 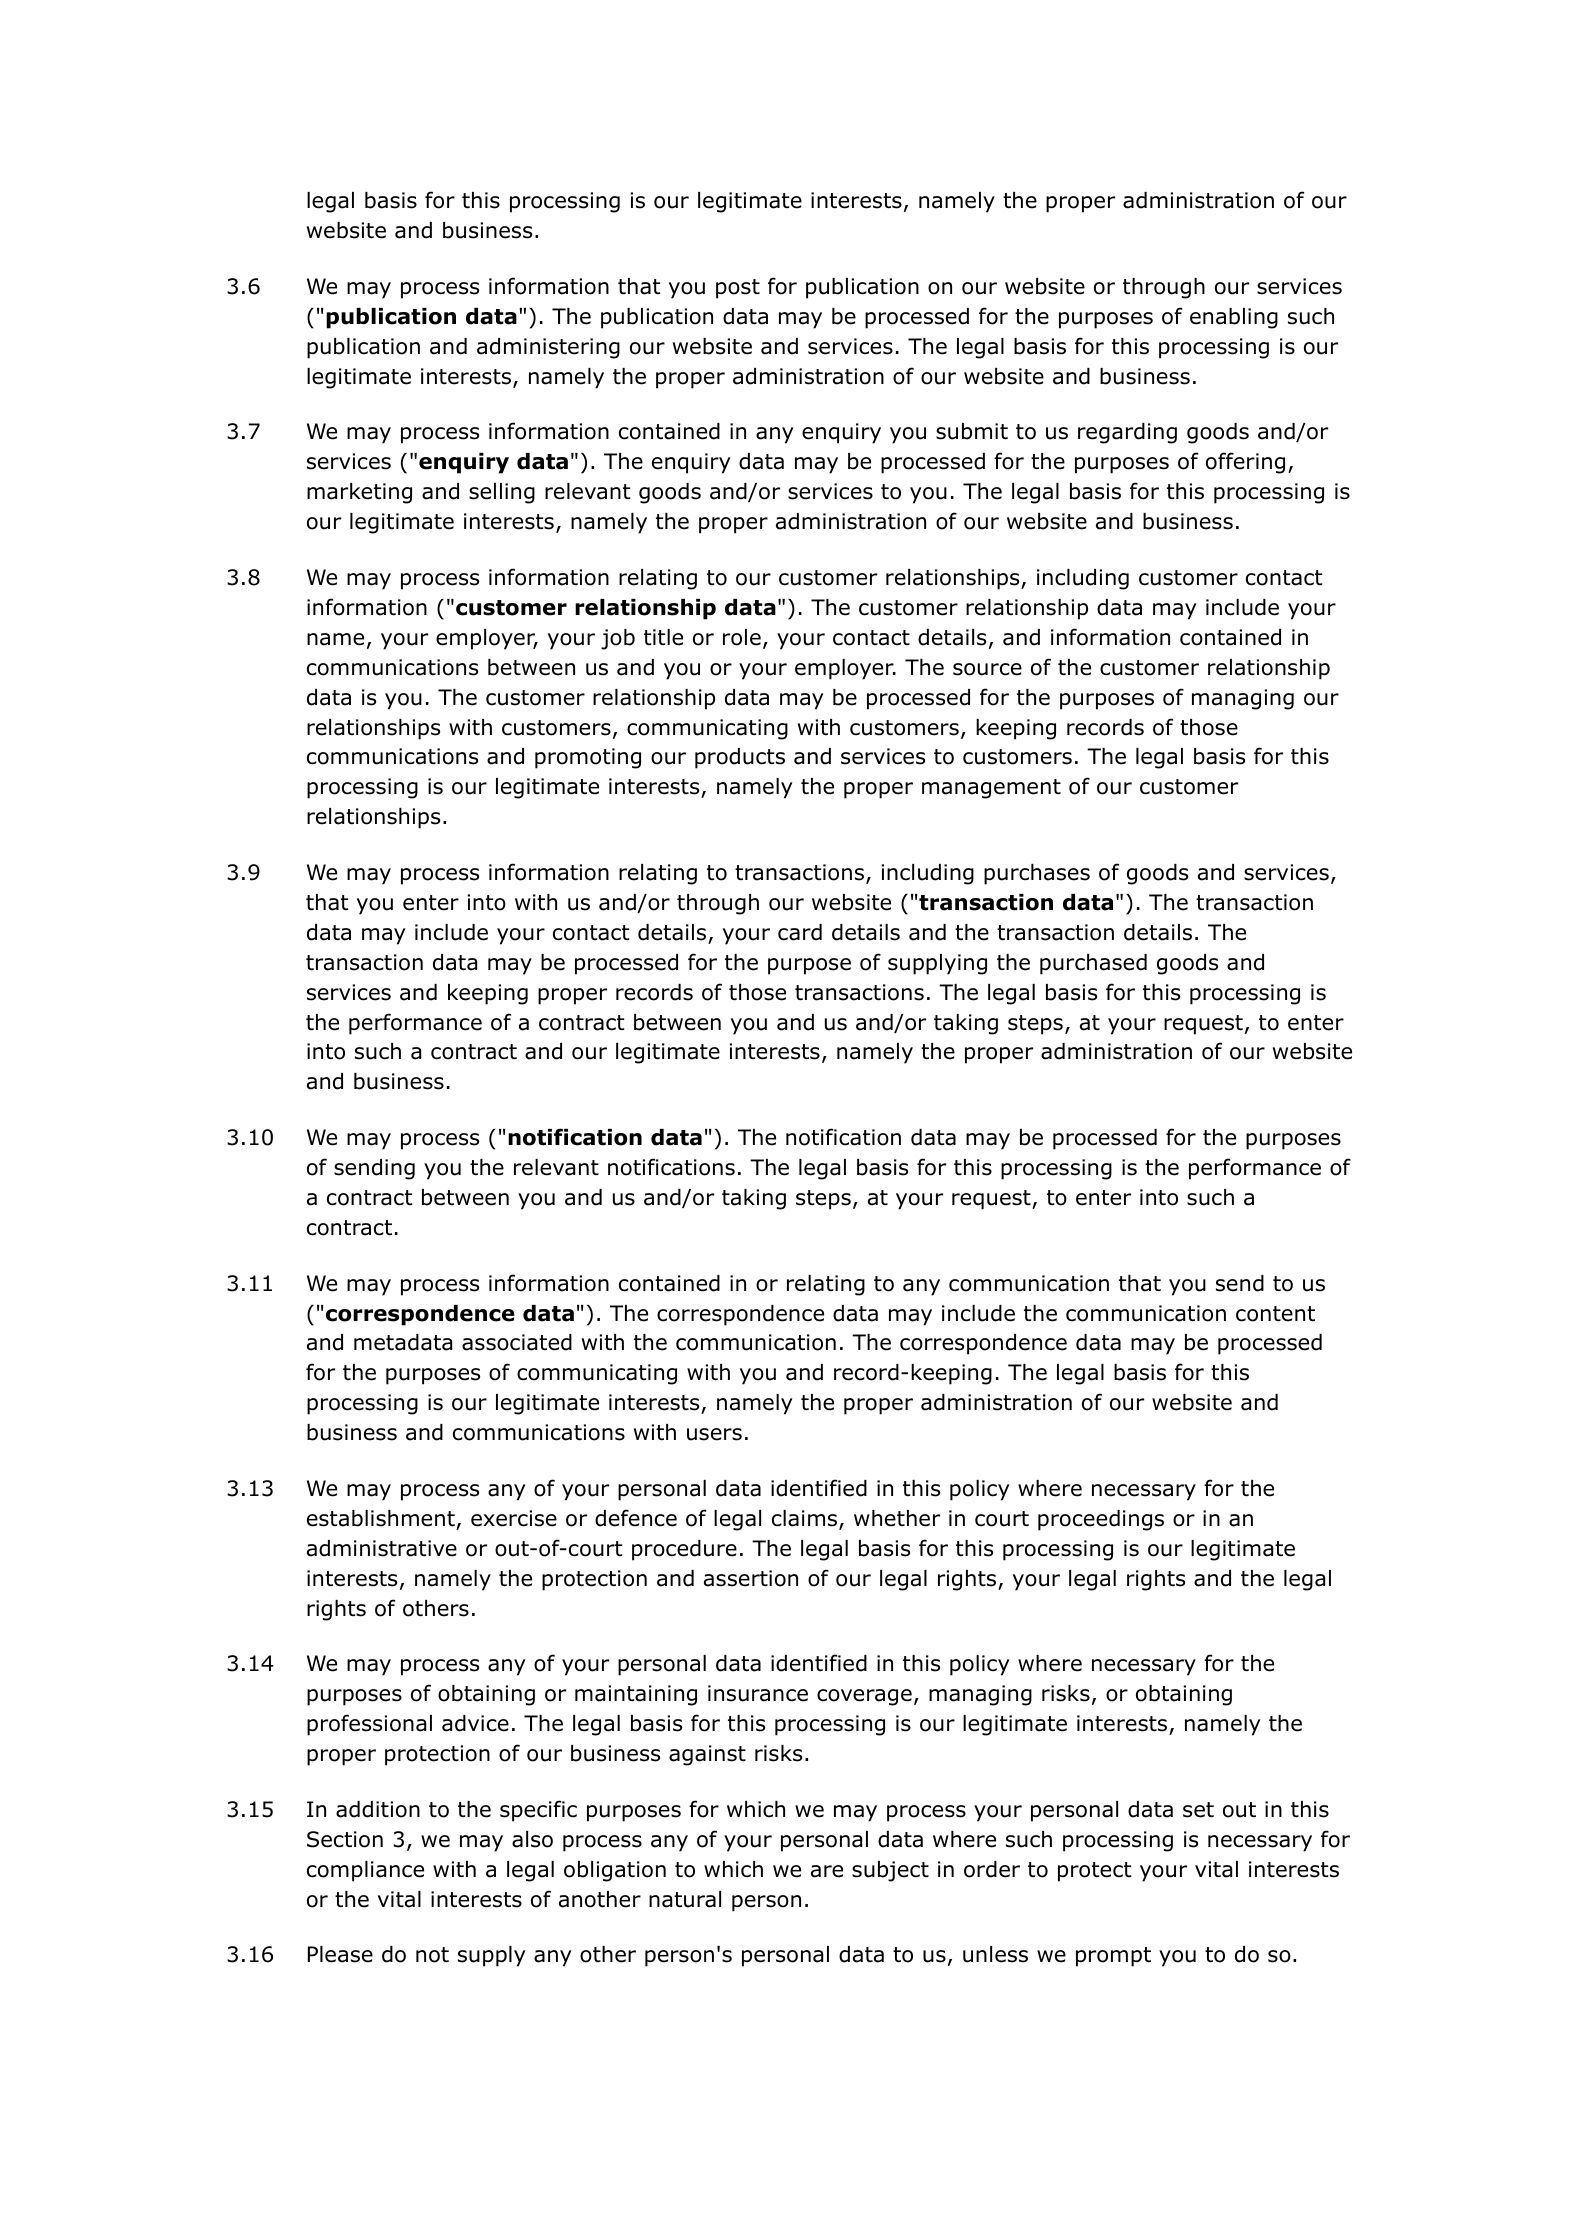 I want to click on enabling, so click(x=1234, y=318).
